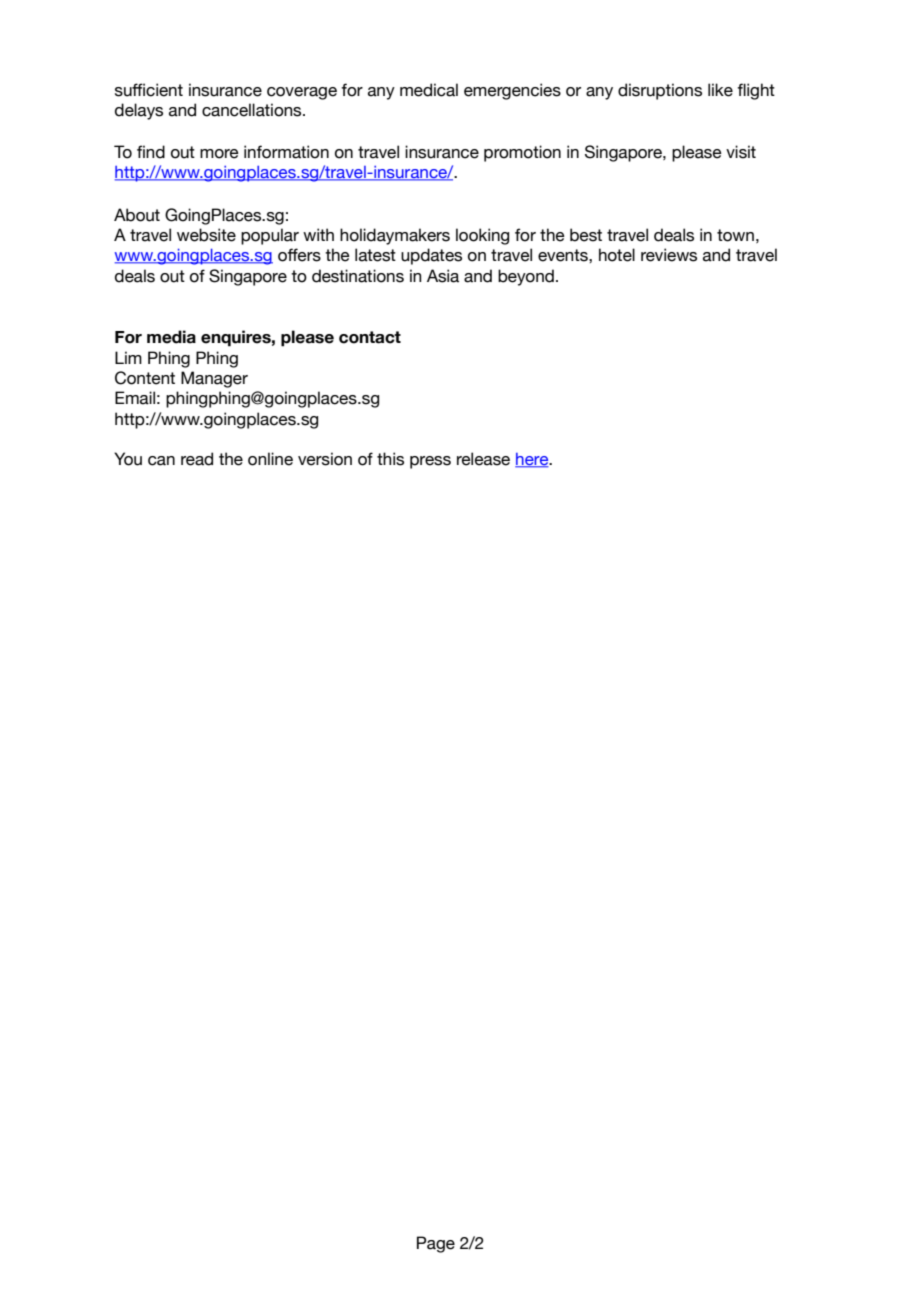 Image resolution: width=924 pixels, height=1308 pixels. Describe the element at coordinates (436, 1244) in the page. I see `Page` at that location.
